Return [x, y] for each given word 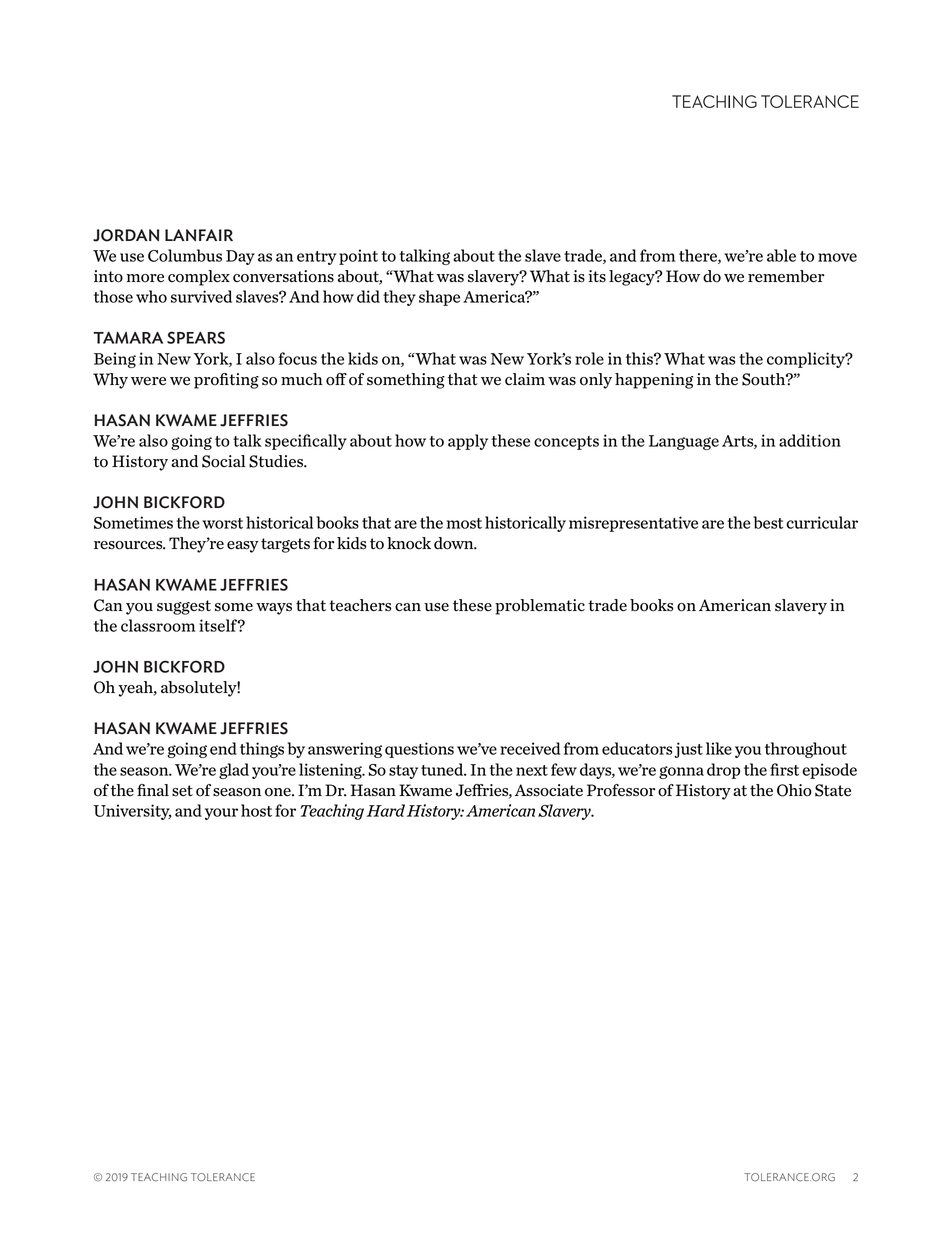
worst [222, 523]
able [781, 255]
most [464, 523]
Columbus [185, 255]
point [358, 257]
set [182, 791]
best [768, 522]
